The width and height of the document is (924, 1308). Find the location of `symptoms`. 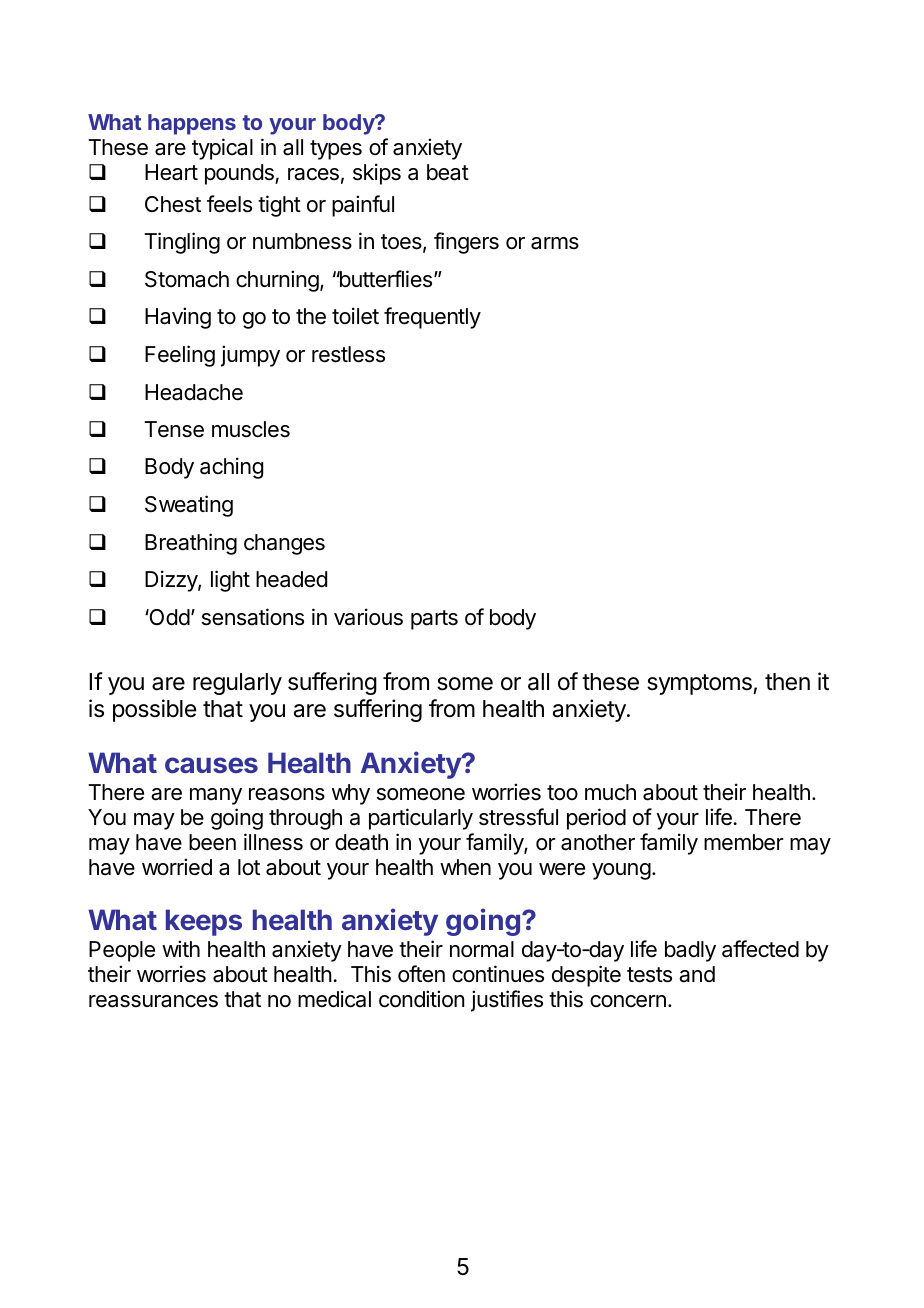

symptoms is located at coordinates (700, 684).
